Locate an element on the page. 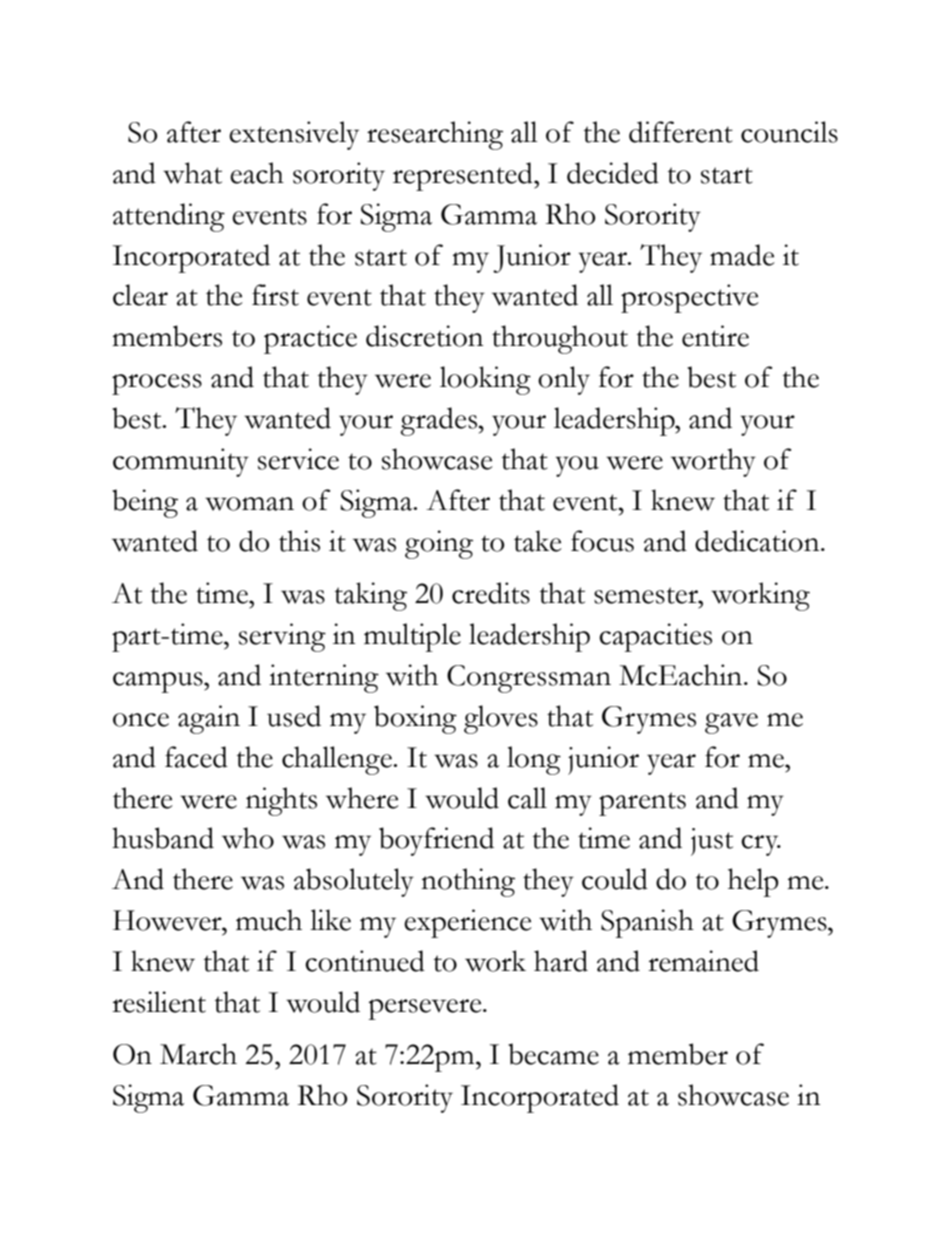 The height and width of the document is (1233, 952). what is located at coordinates (192, 173).
